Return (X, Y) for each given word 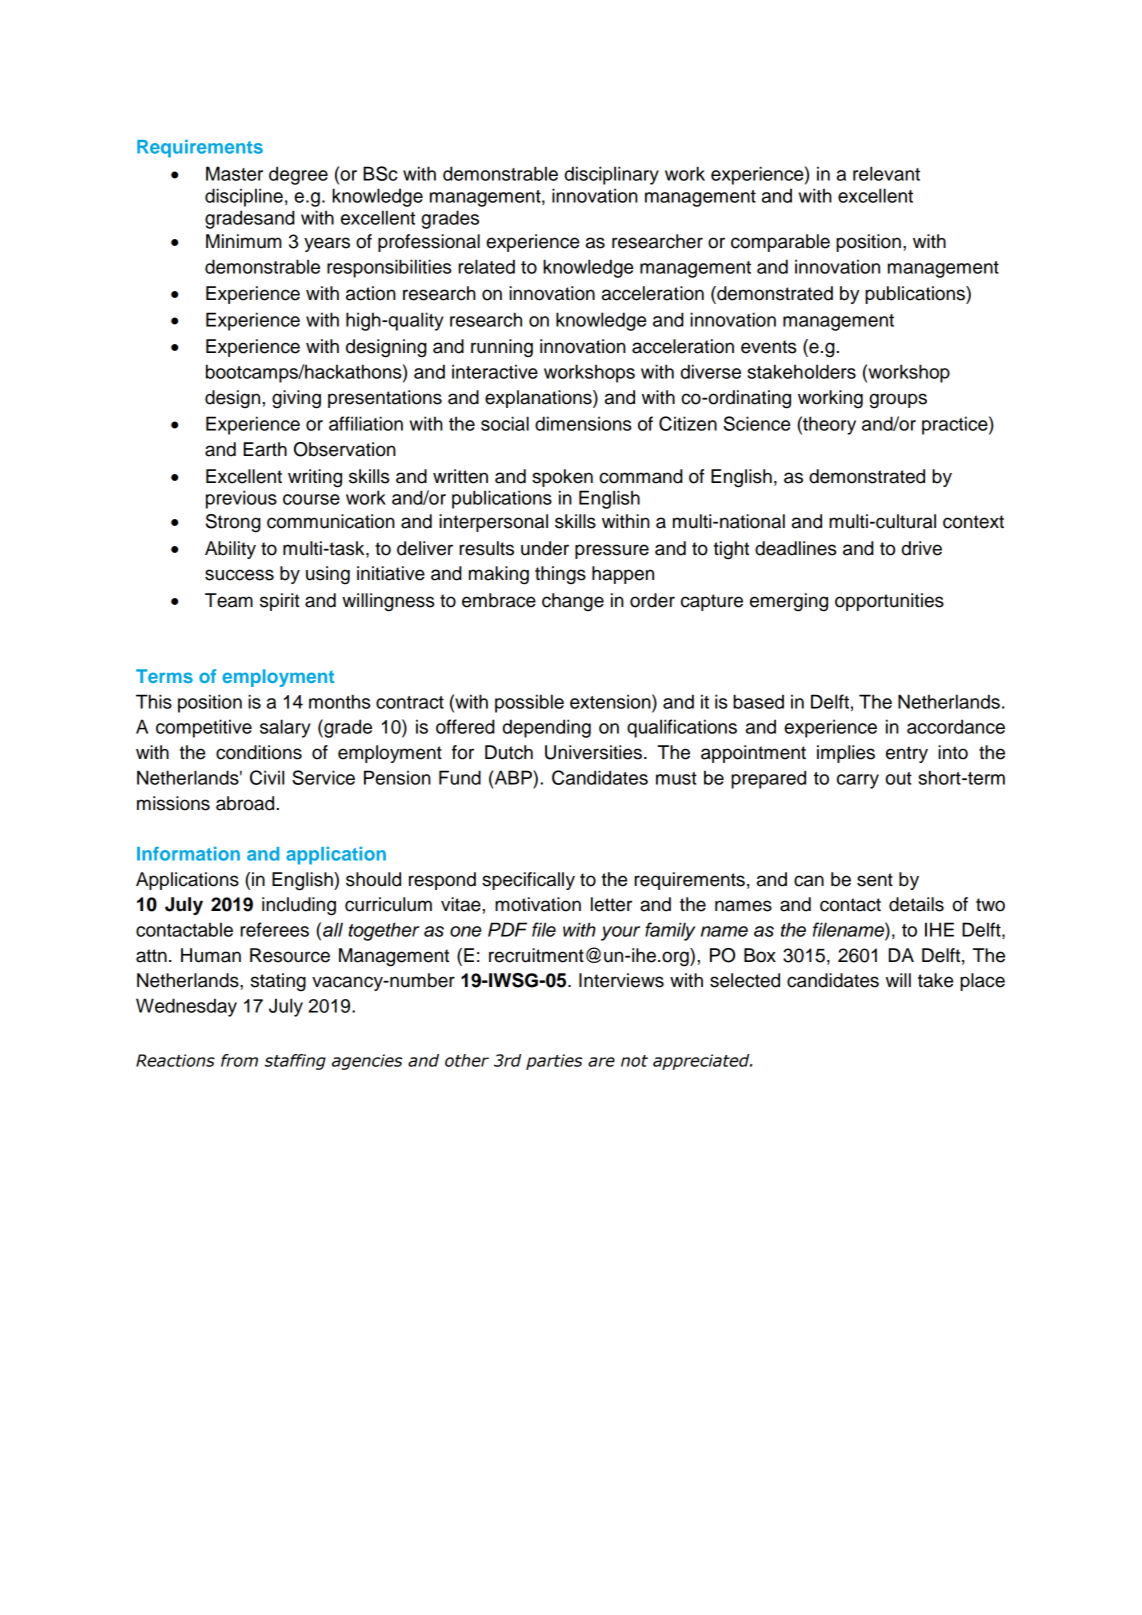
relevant (886, 173)
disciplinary (612, 175)
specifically (528, 881)
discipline (244, 197)
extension (611, 701)
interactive (495, 371)
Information (188, 854)
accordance (956, 726)
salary (285, 728)
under (545, 548)
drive (922, 548)
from (239, 1060)
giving (296, 399)
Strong (233, 523)
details (916, 904)
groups (898, 401)
